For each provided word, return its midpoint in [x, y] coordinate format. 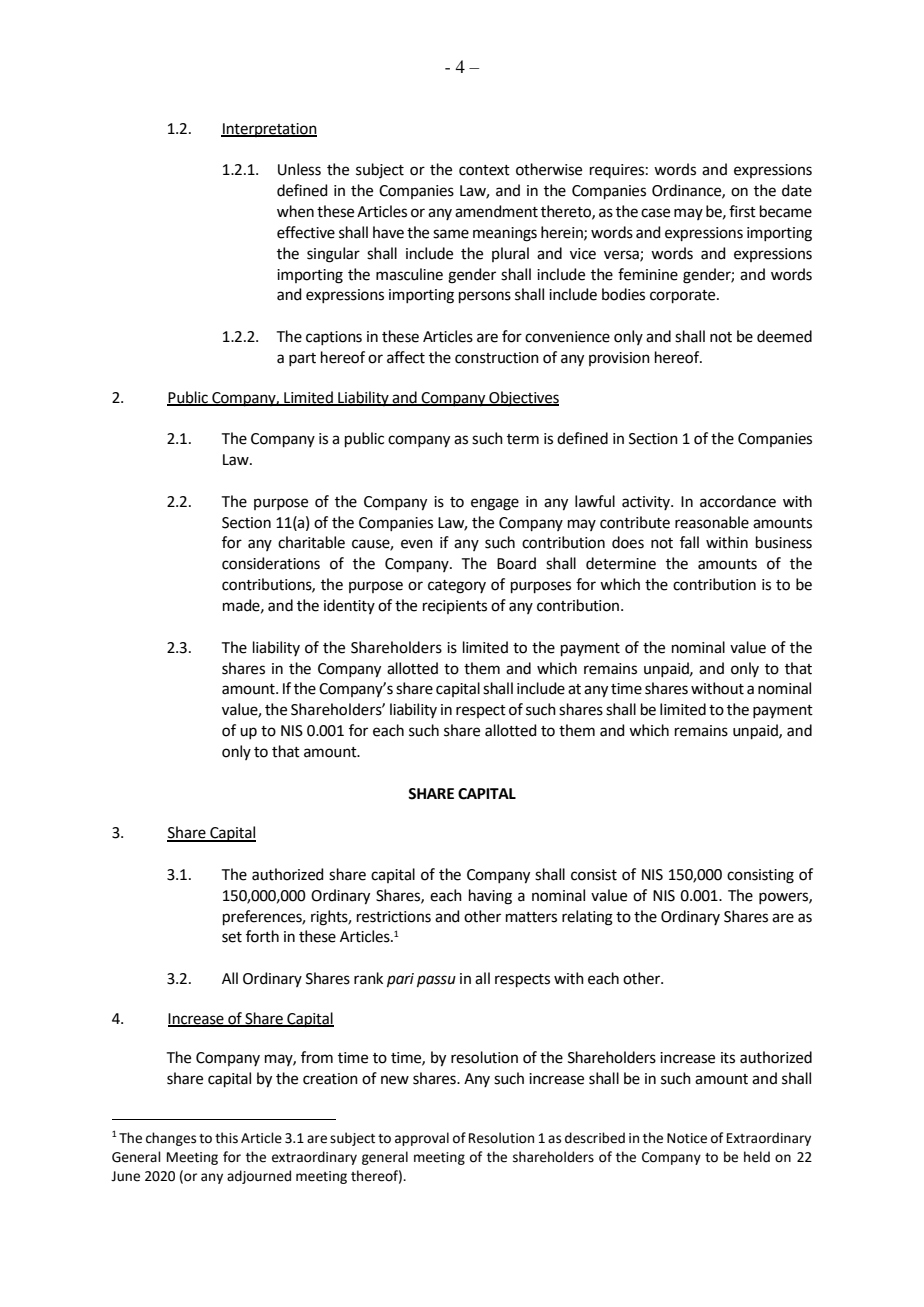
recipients [455, 607]
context [484, 170]
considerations [271, 563]
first [742, 211]
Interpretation [269, 130]
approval [422, 1139]
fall [689, 542]
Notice [687, 1138]
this [226, 1138]
